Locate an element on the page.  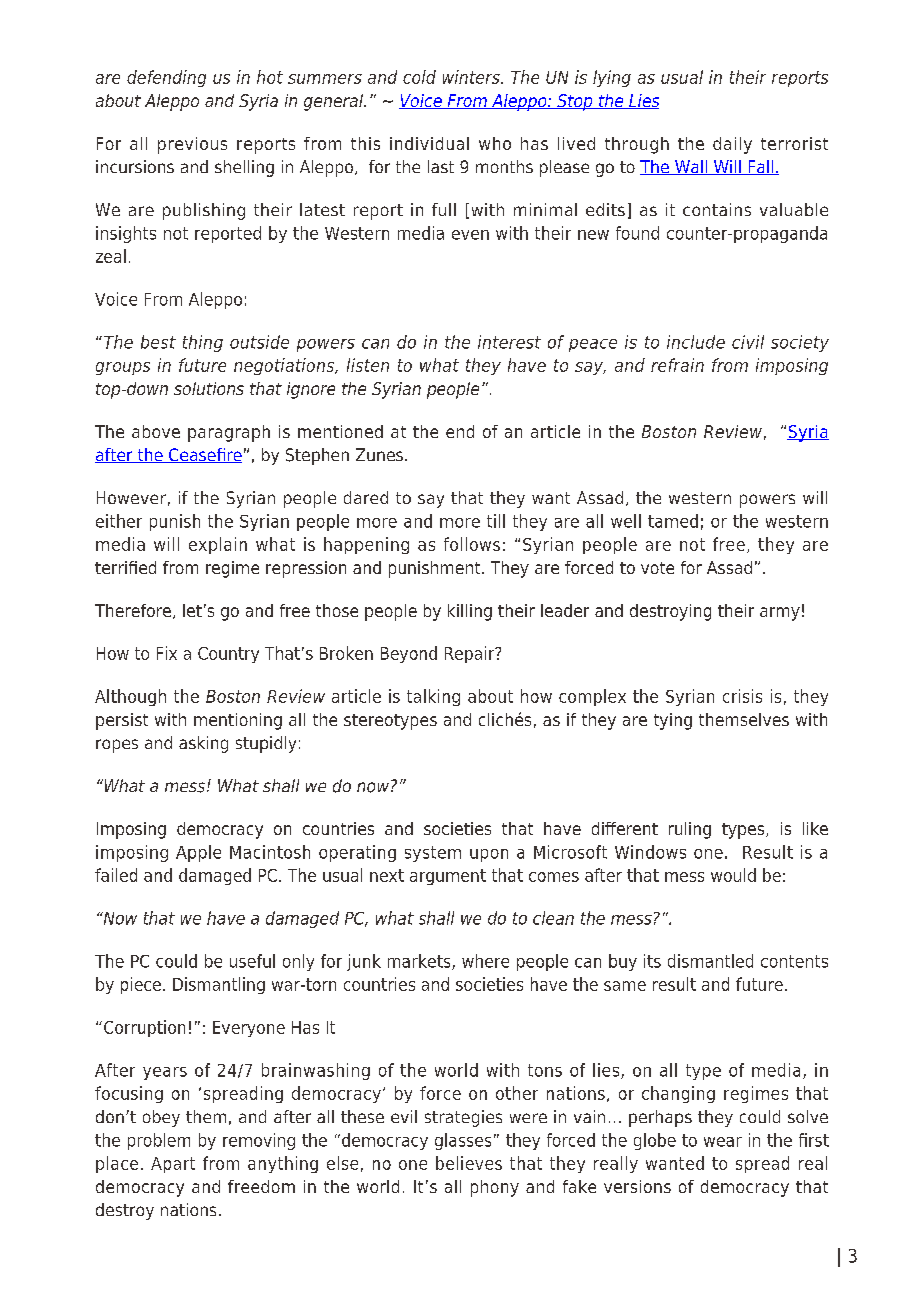
argument is located at coordinates (448, 877).
